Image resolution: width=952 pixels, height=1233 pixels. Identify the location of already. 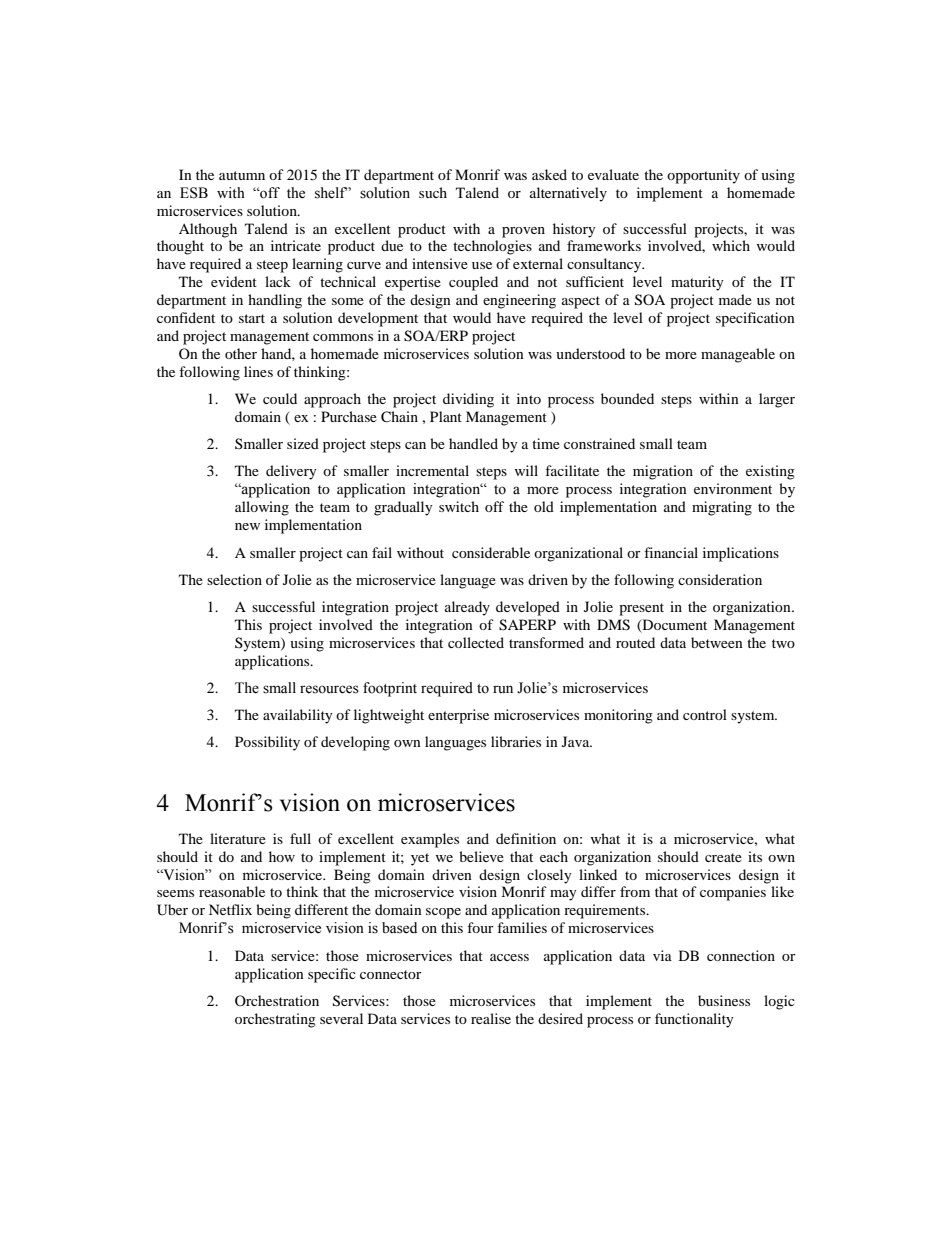
(467, 608).
